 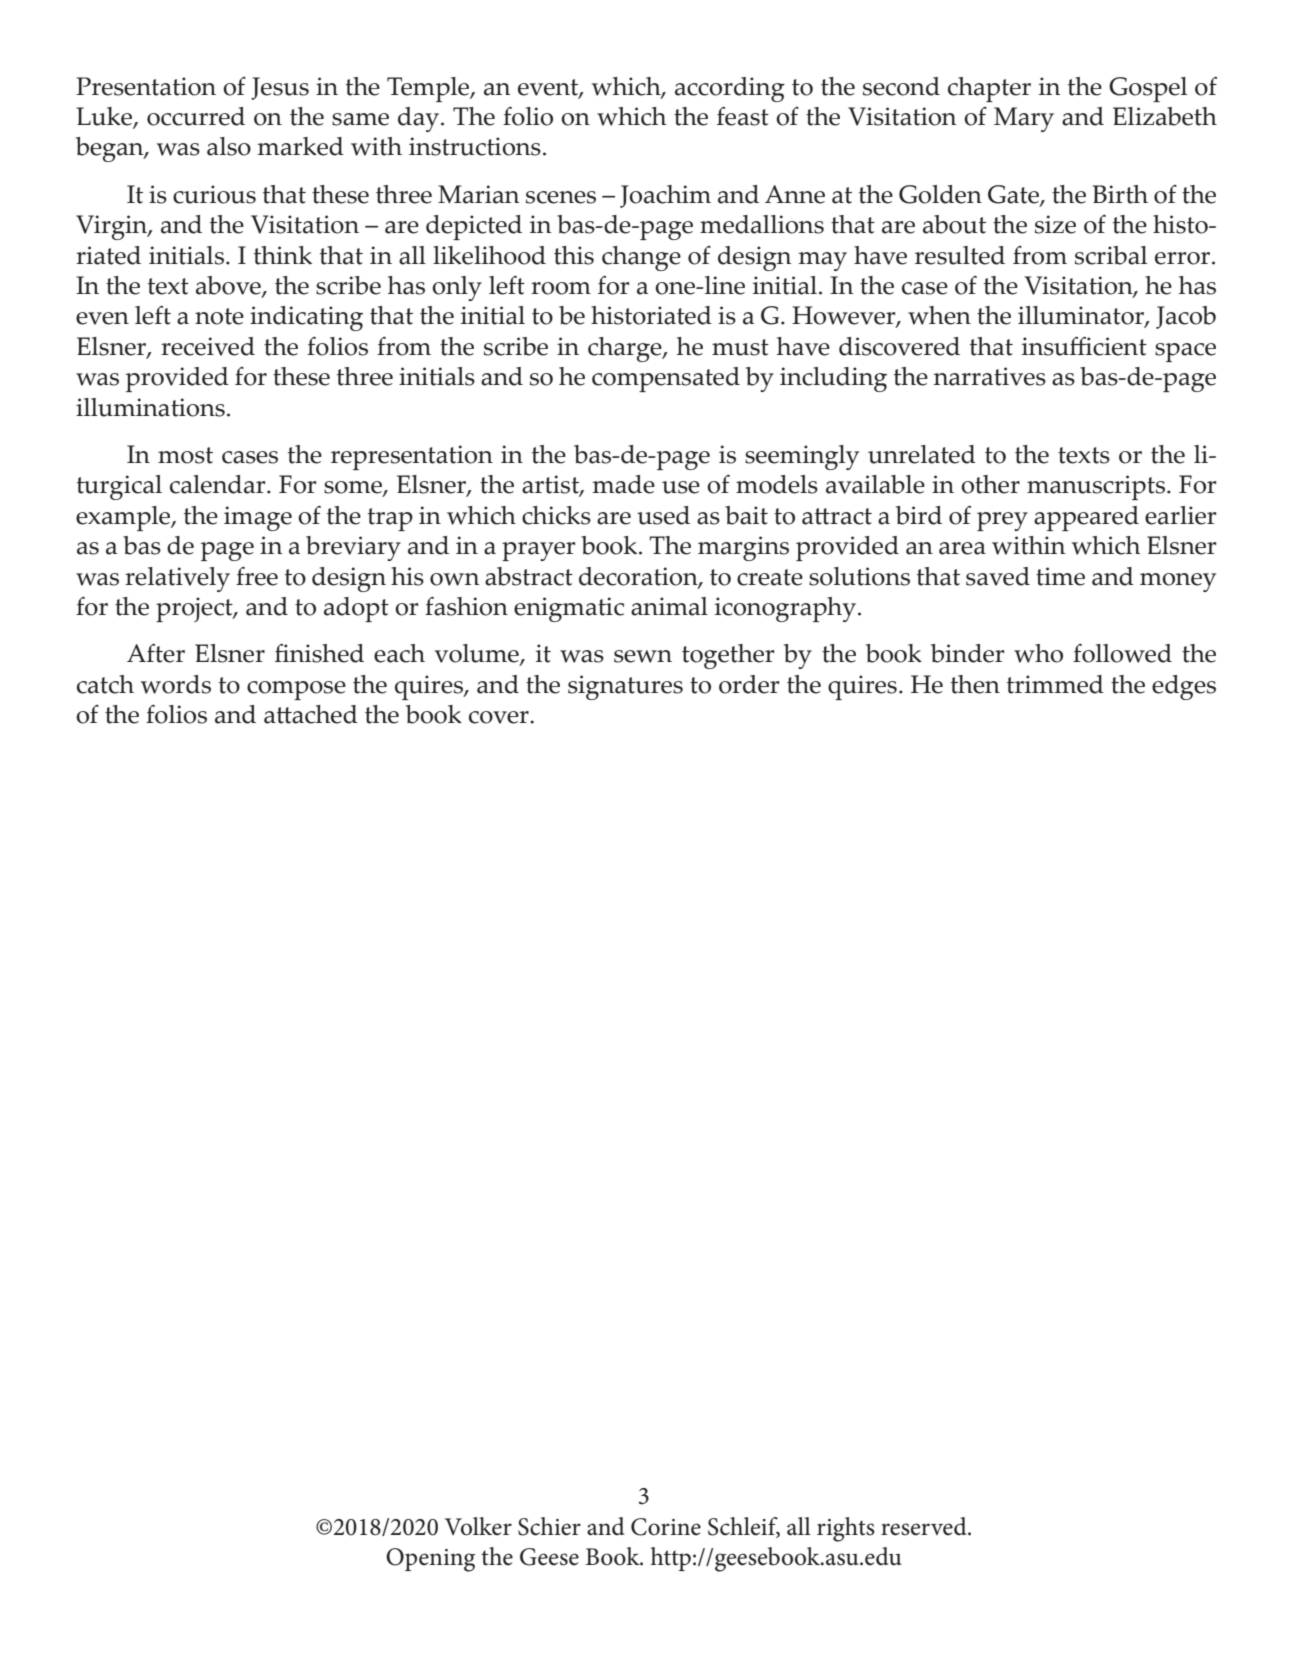 I want to click on trimmed, so click(x=1055, y=684).
